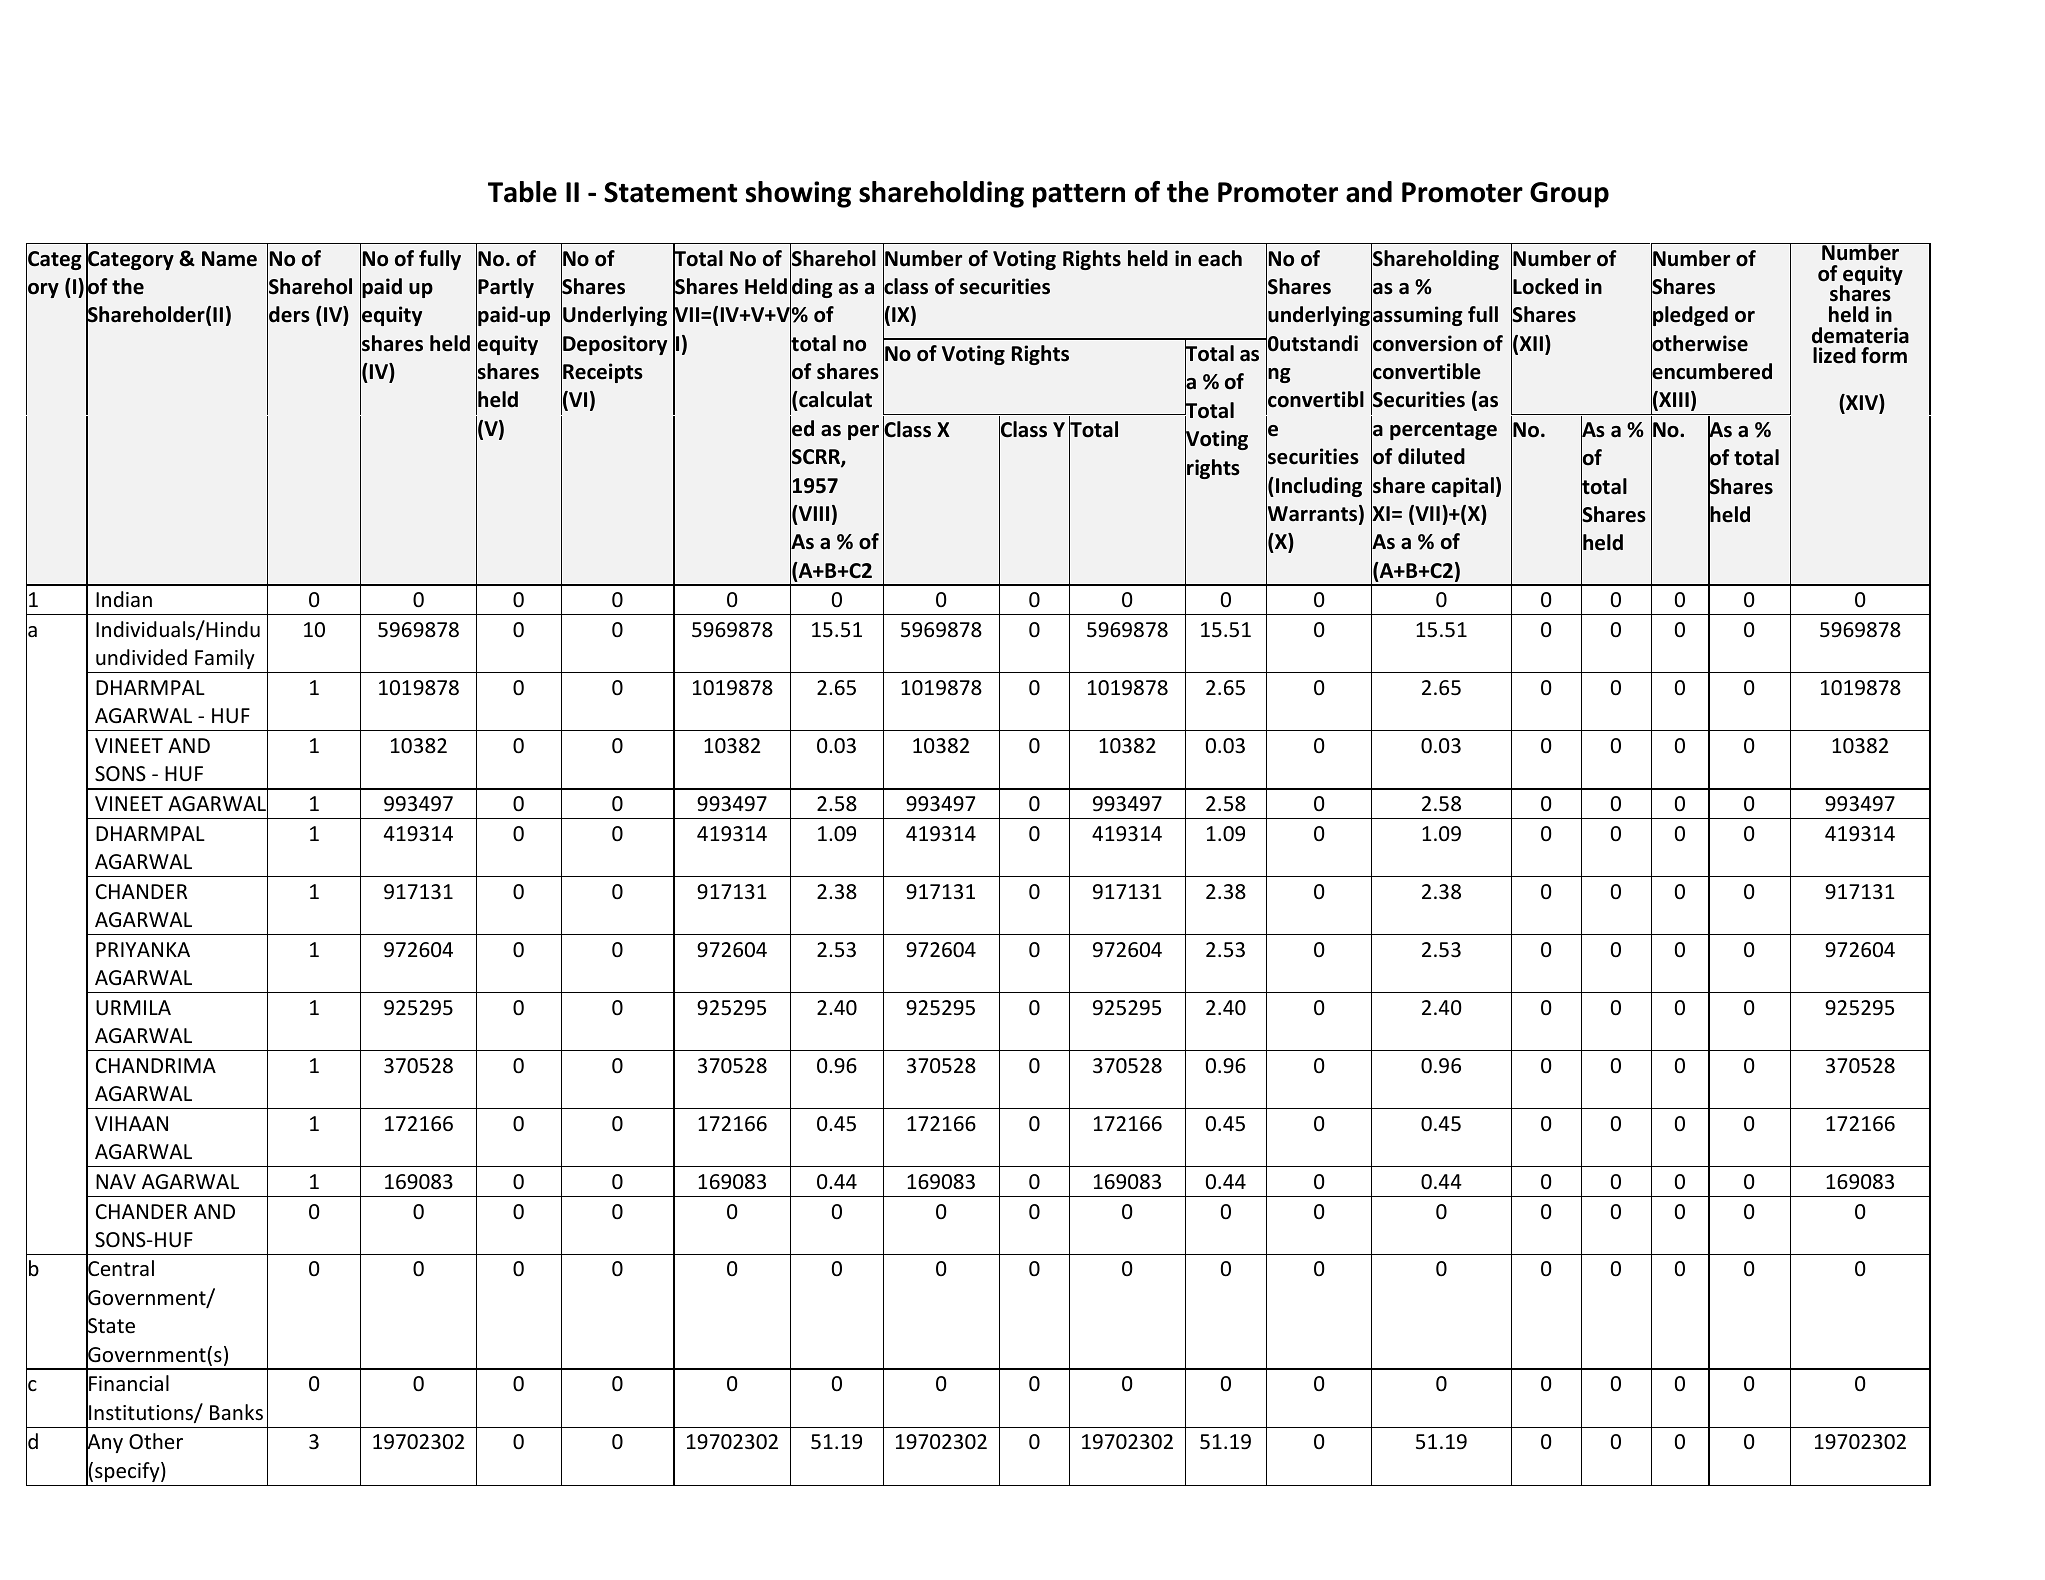 The image size is (2045, 1580). Describe the element at coordinates (1431, 456) in the screenshot. I see `diluted` at that location.
